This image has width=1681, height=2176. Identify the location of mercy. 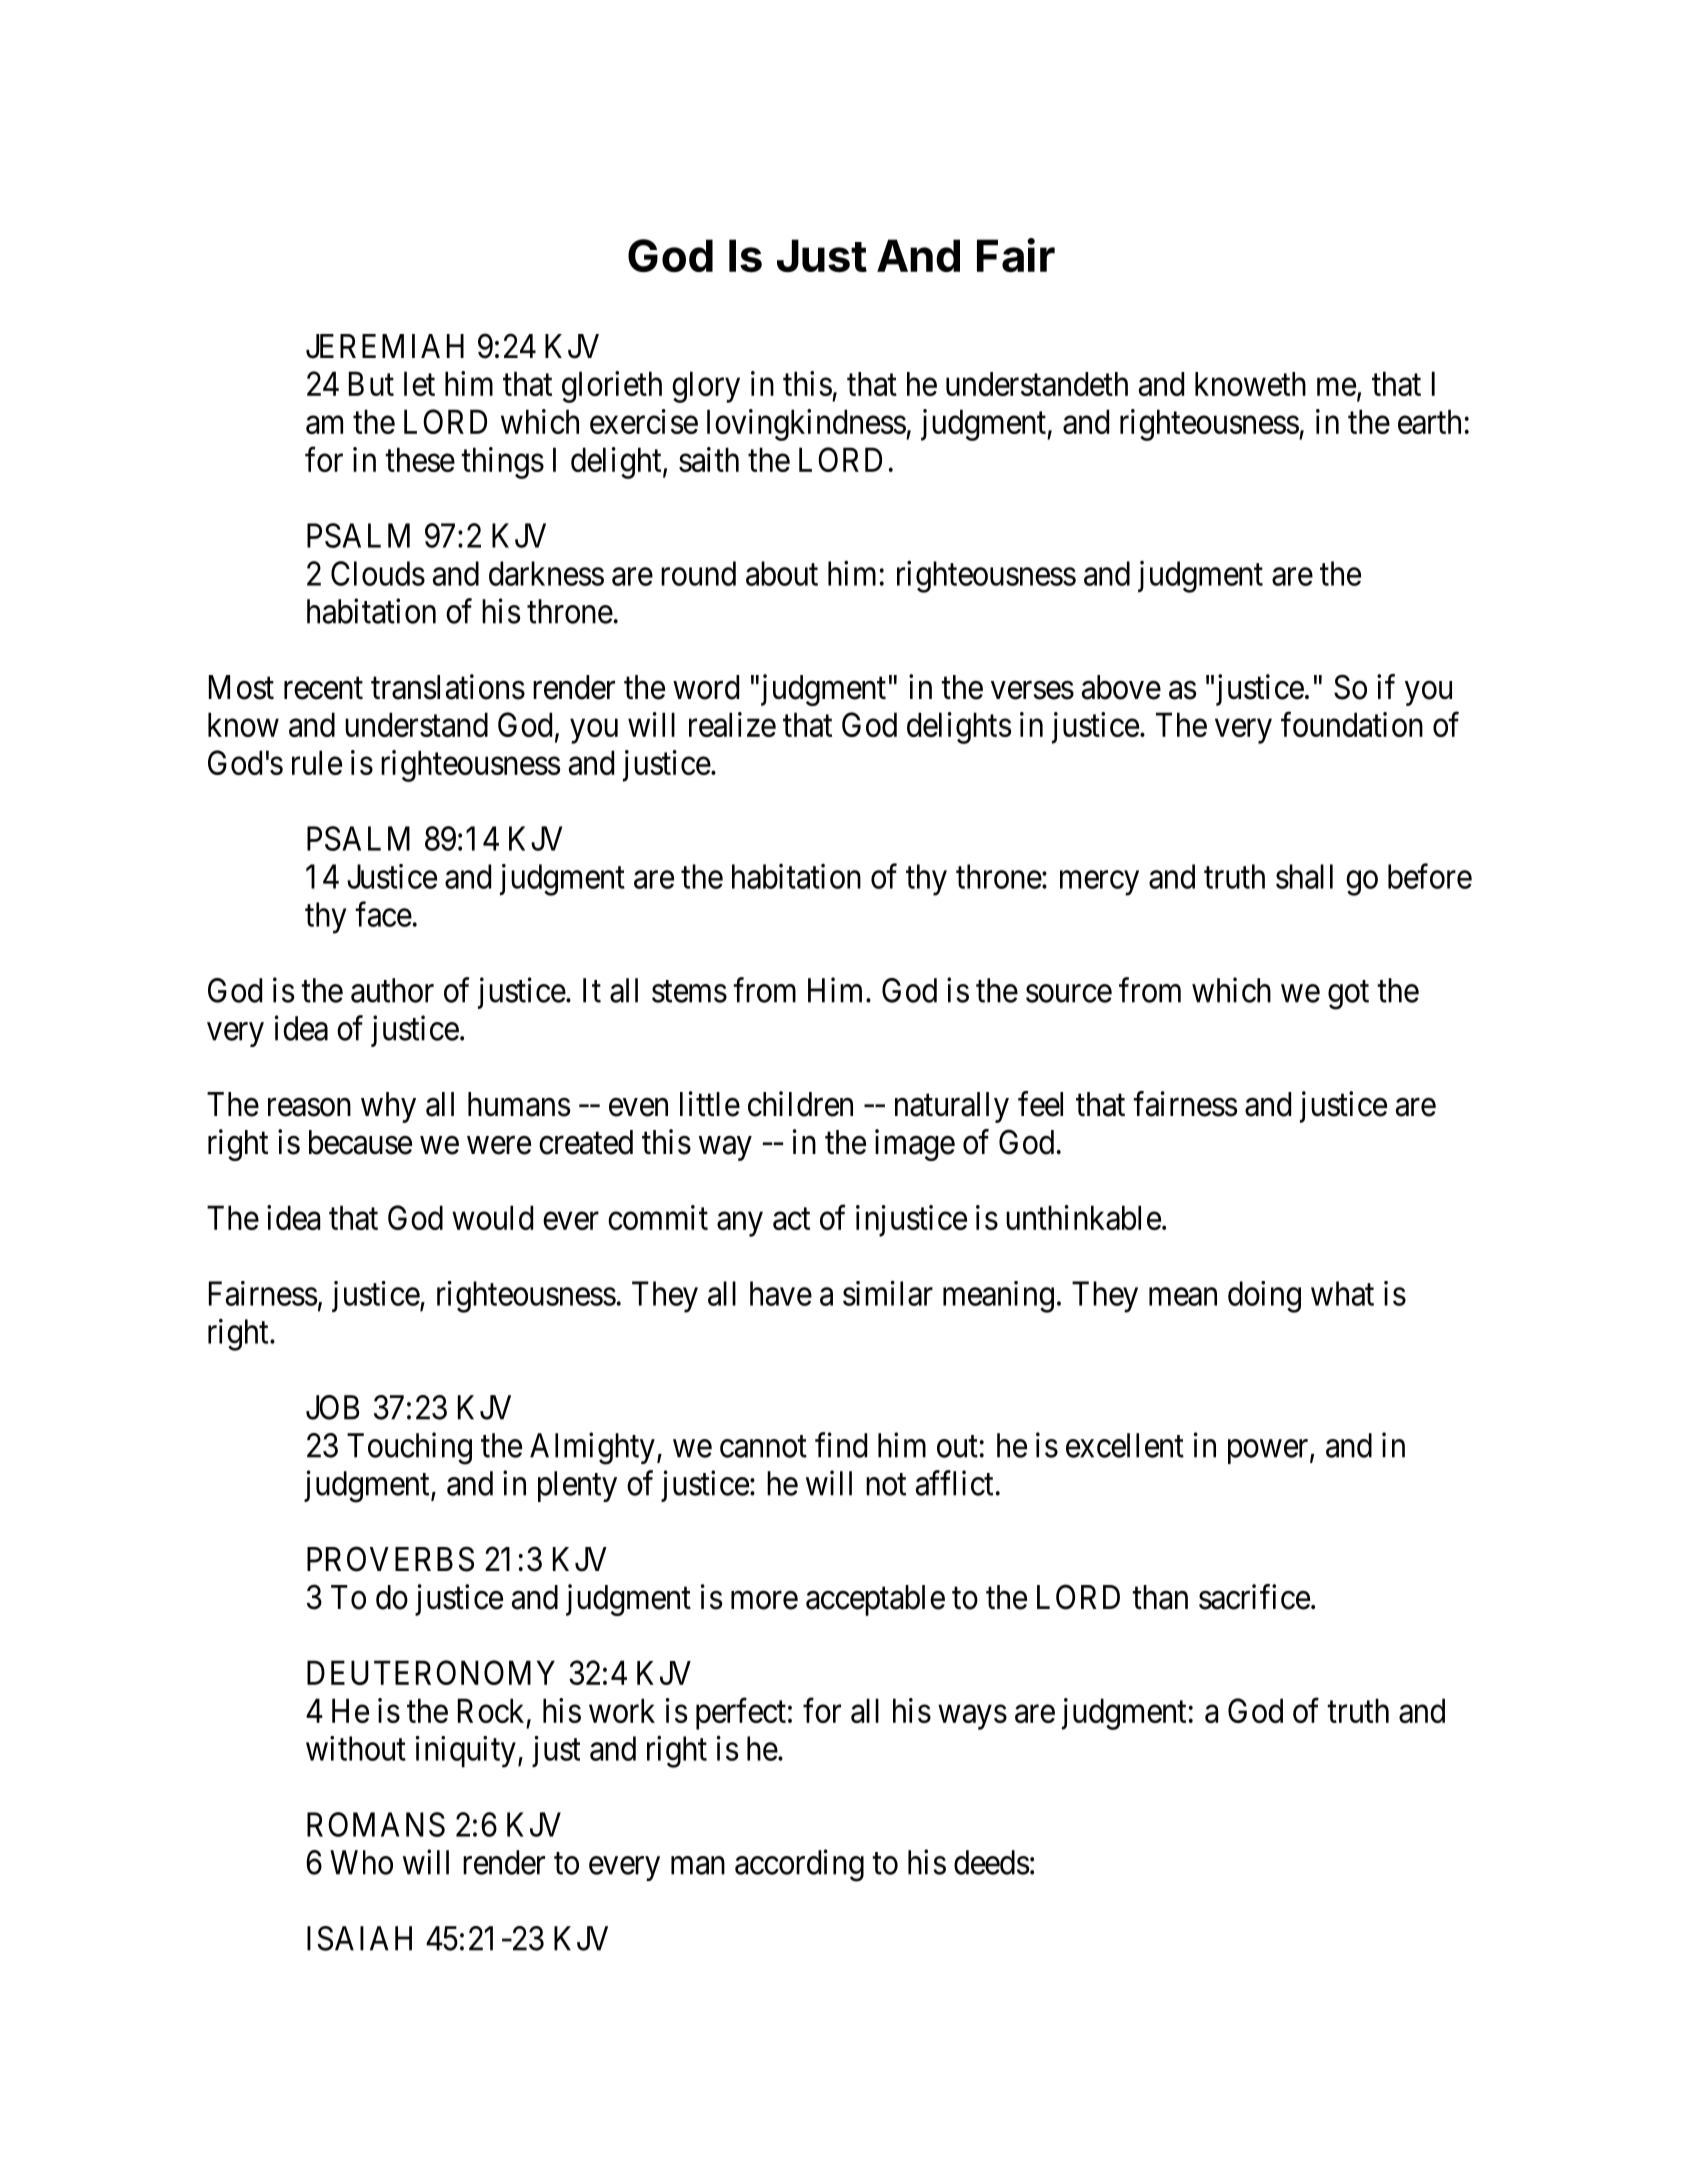
(1099, 883).
